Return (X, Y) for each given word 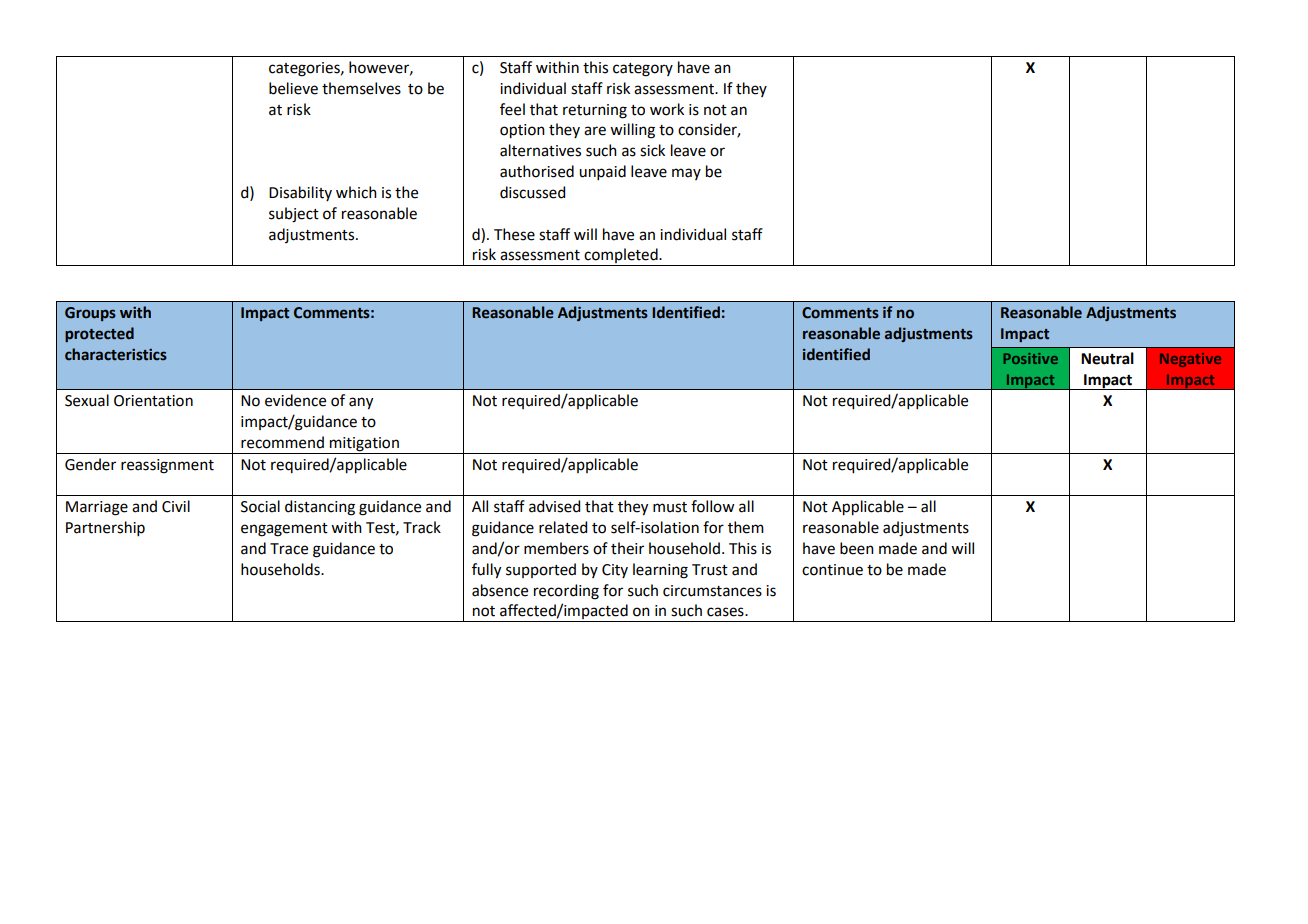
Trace (289, 549)
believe (293, 88)
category (643, 70)
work (667, 109)
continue (832, 570)
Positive (1030, 358)
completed (621, 257)
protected (99, 334)
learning (660, 571)
